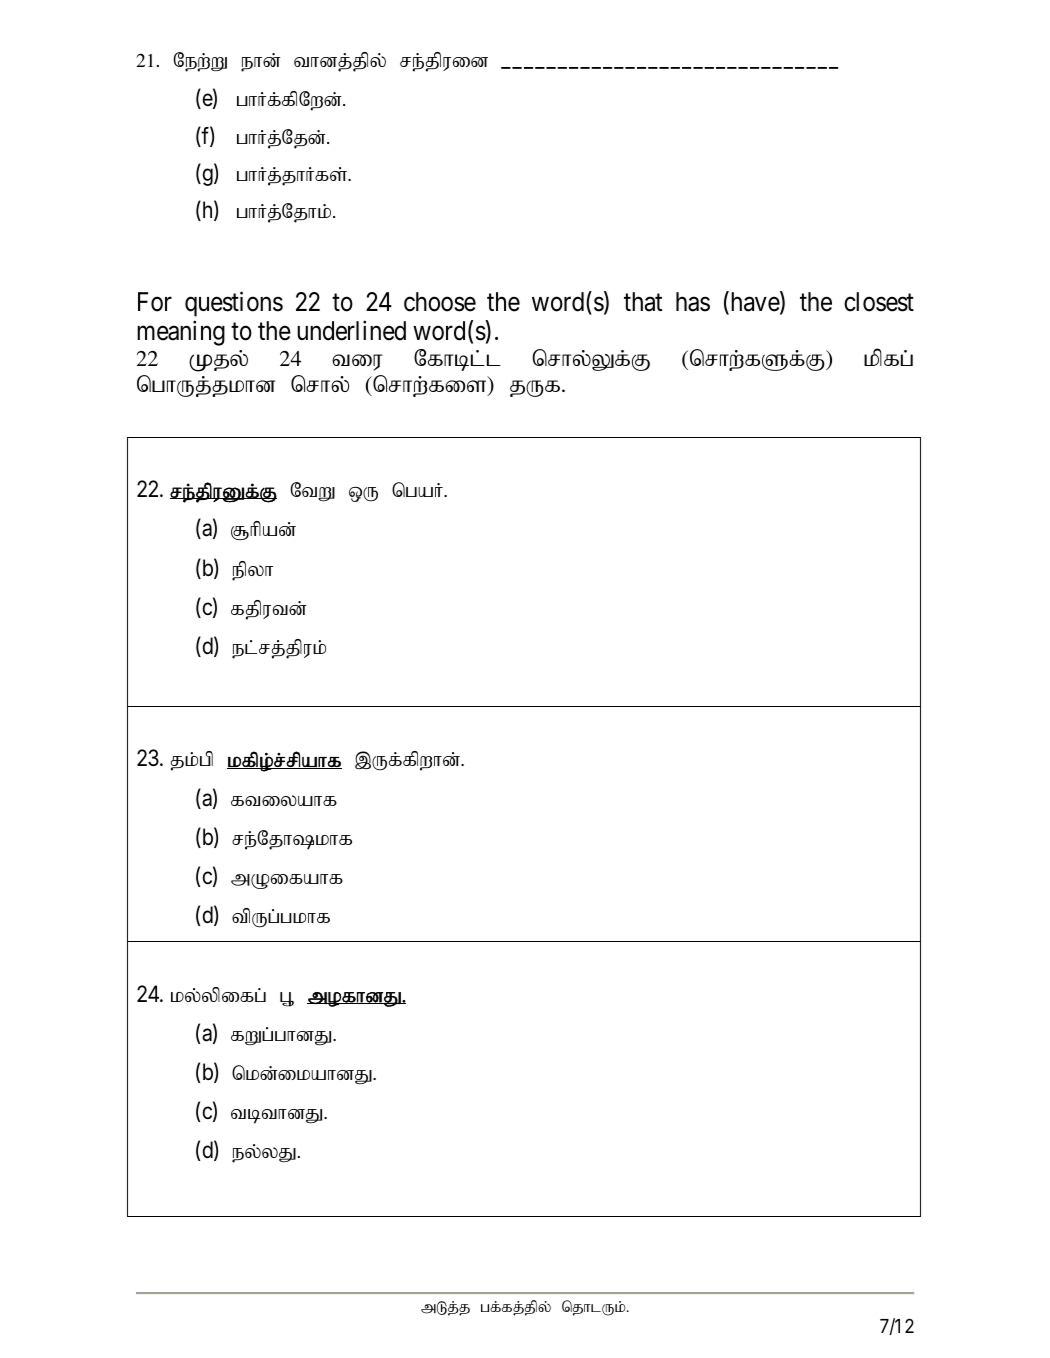  I want to click on meaning, so click(181, 333).
